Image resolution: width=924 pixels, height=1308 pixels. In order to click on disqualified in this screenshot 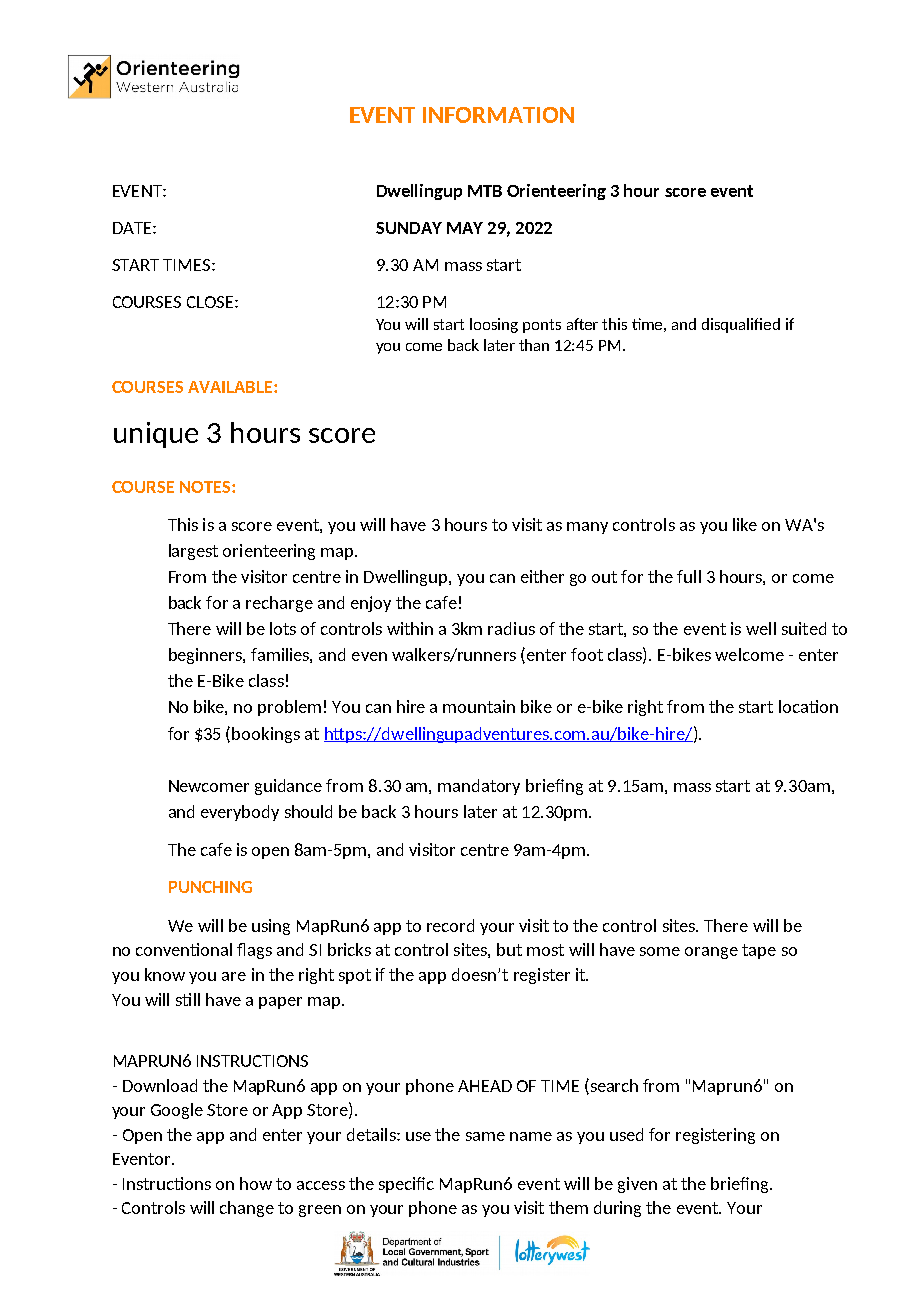, I will do `click(741, 325)`.
